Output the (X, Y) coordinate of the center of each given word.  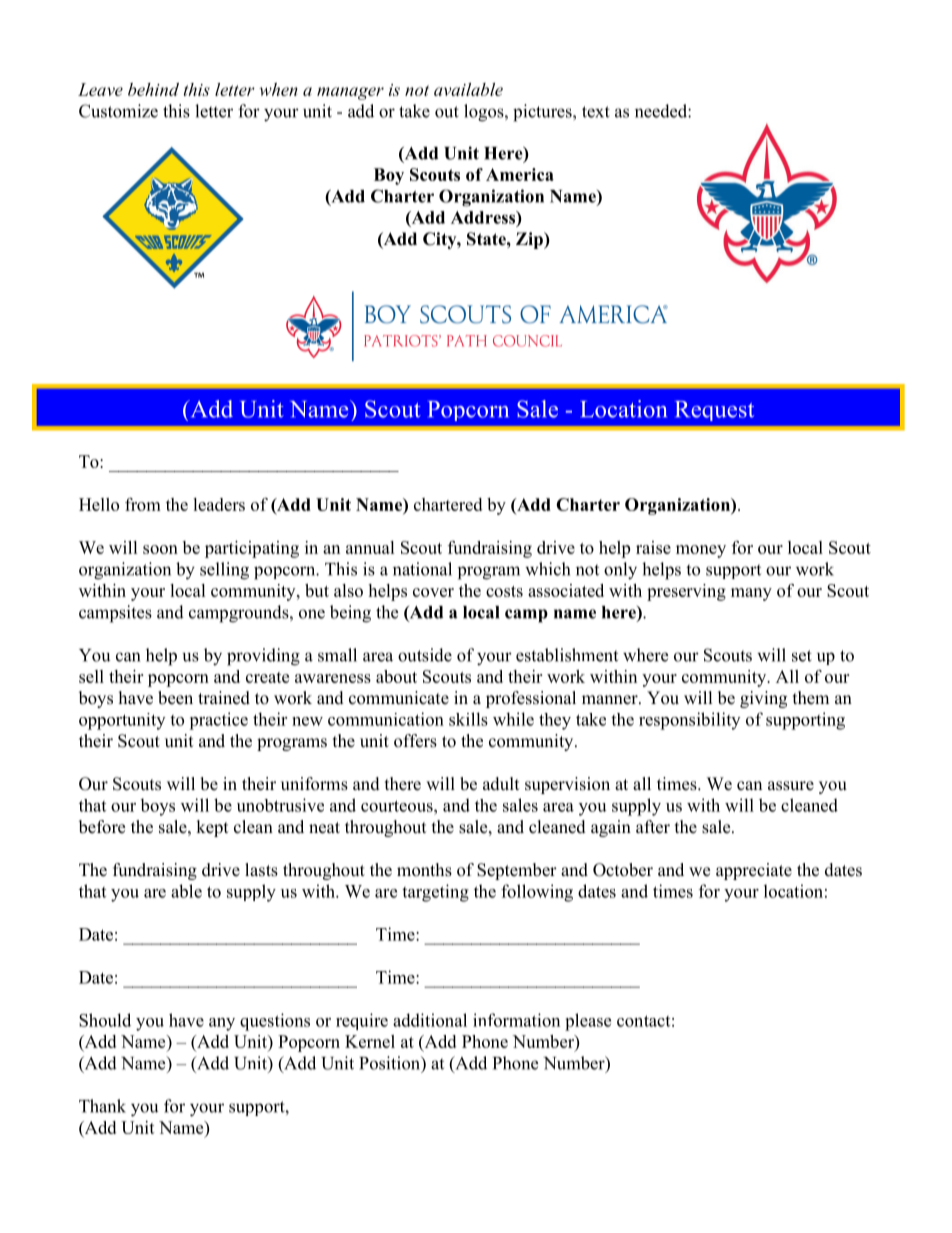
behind (153, 89)
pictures (543, 113)
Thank (102, 1106)
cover (433, 592)
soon (160, 549)
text (596, 112)
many (751, 594)
